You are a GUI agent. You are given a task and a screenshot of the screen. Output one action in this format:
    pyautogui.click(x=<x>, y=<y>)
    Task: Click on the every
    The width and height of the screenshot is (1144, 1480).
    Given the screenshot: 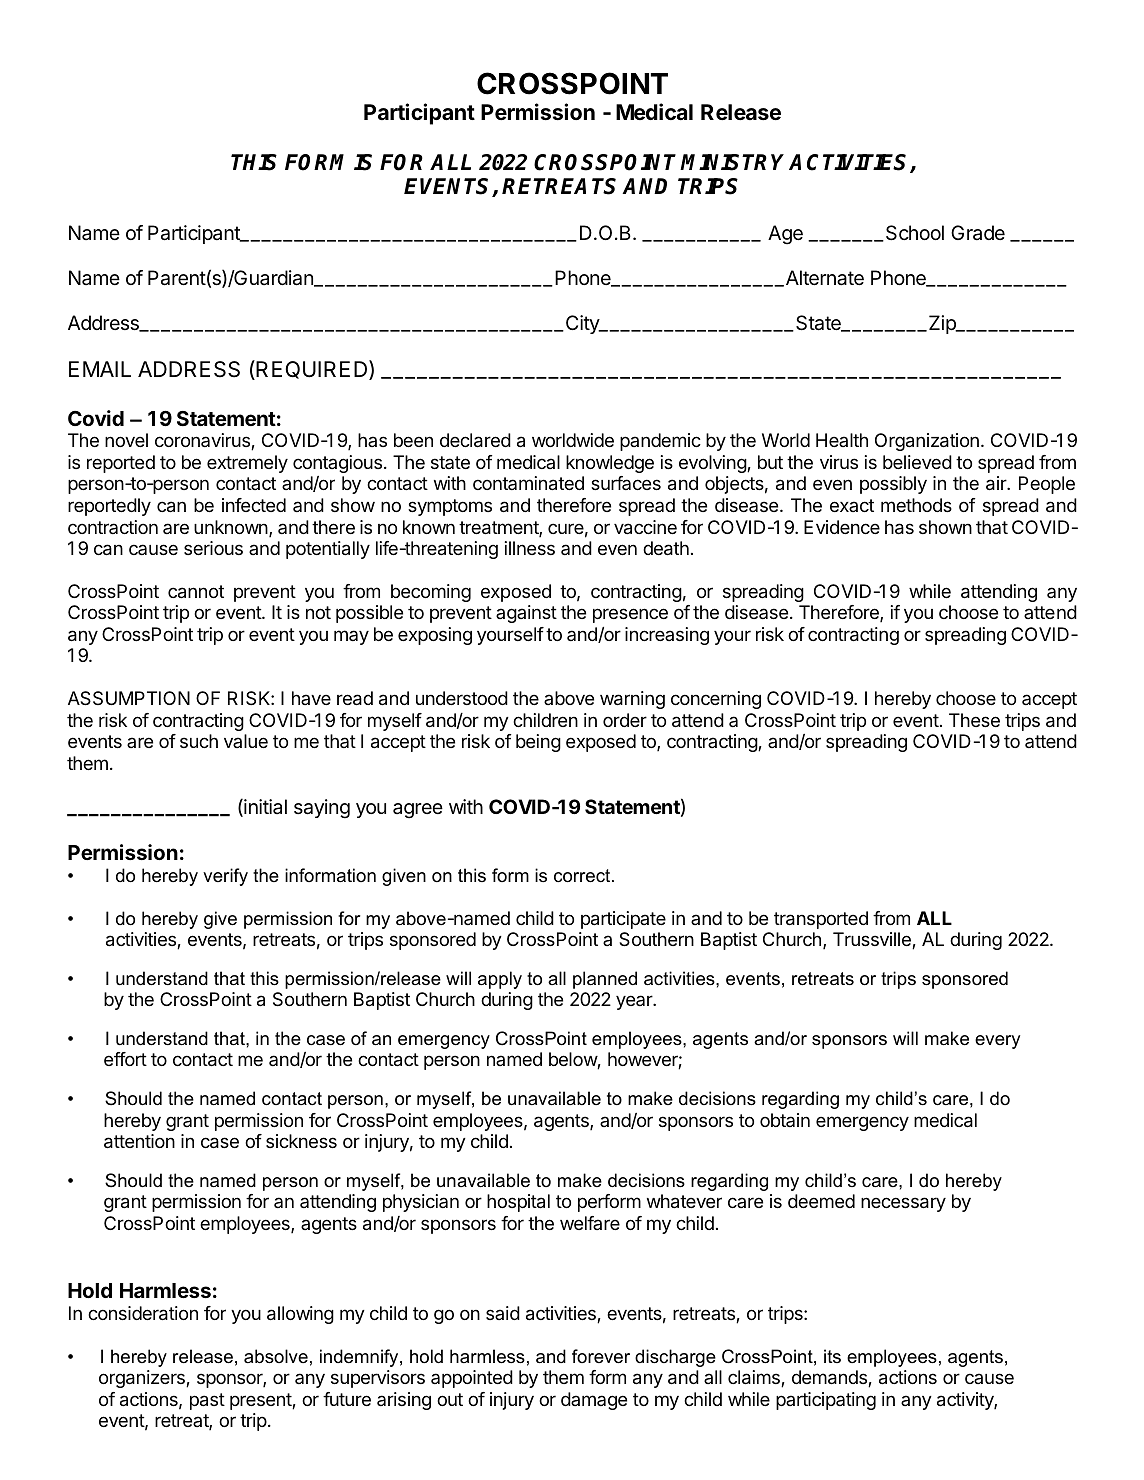 What is the action you would take?
    pyautogui.click(x=997, y=1042)
